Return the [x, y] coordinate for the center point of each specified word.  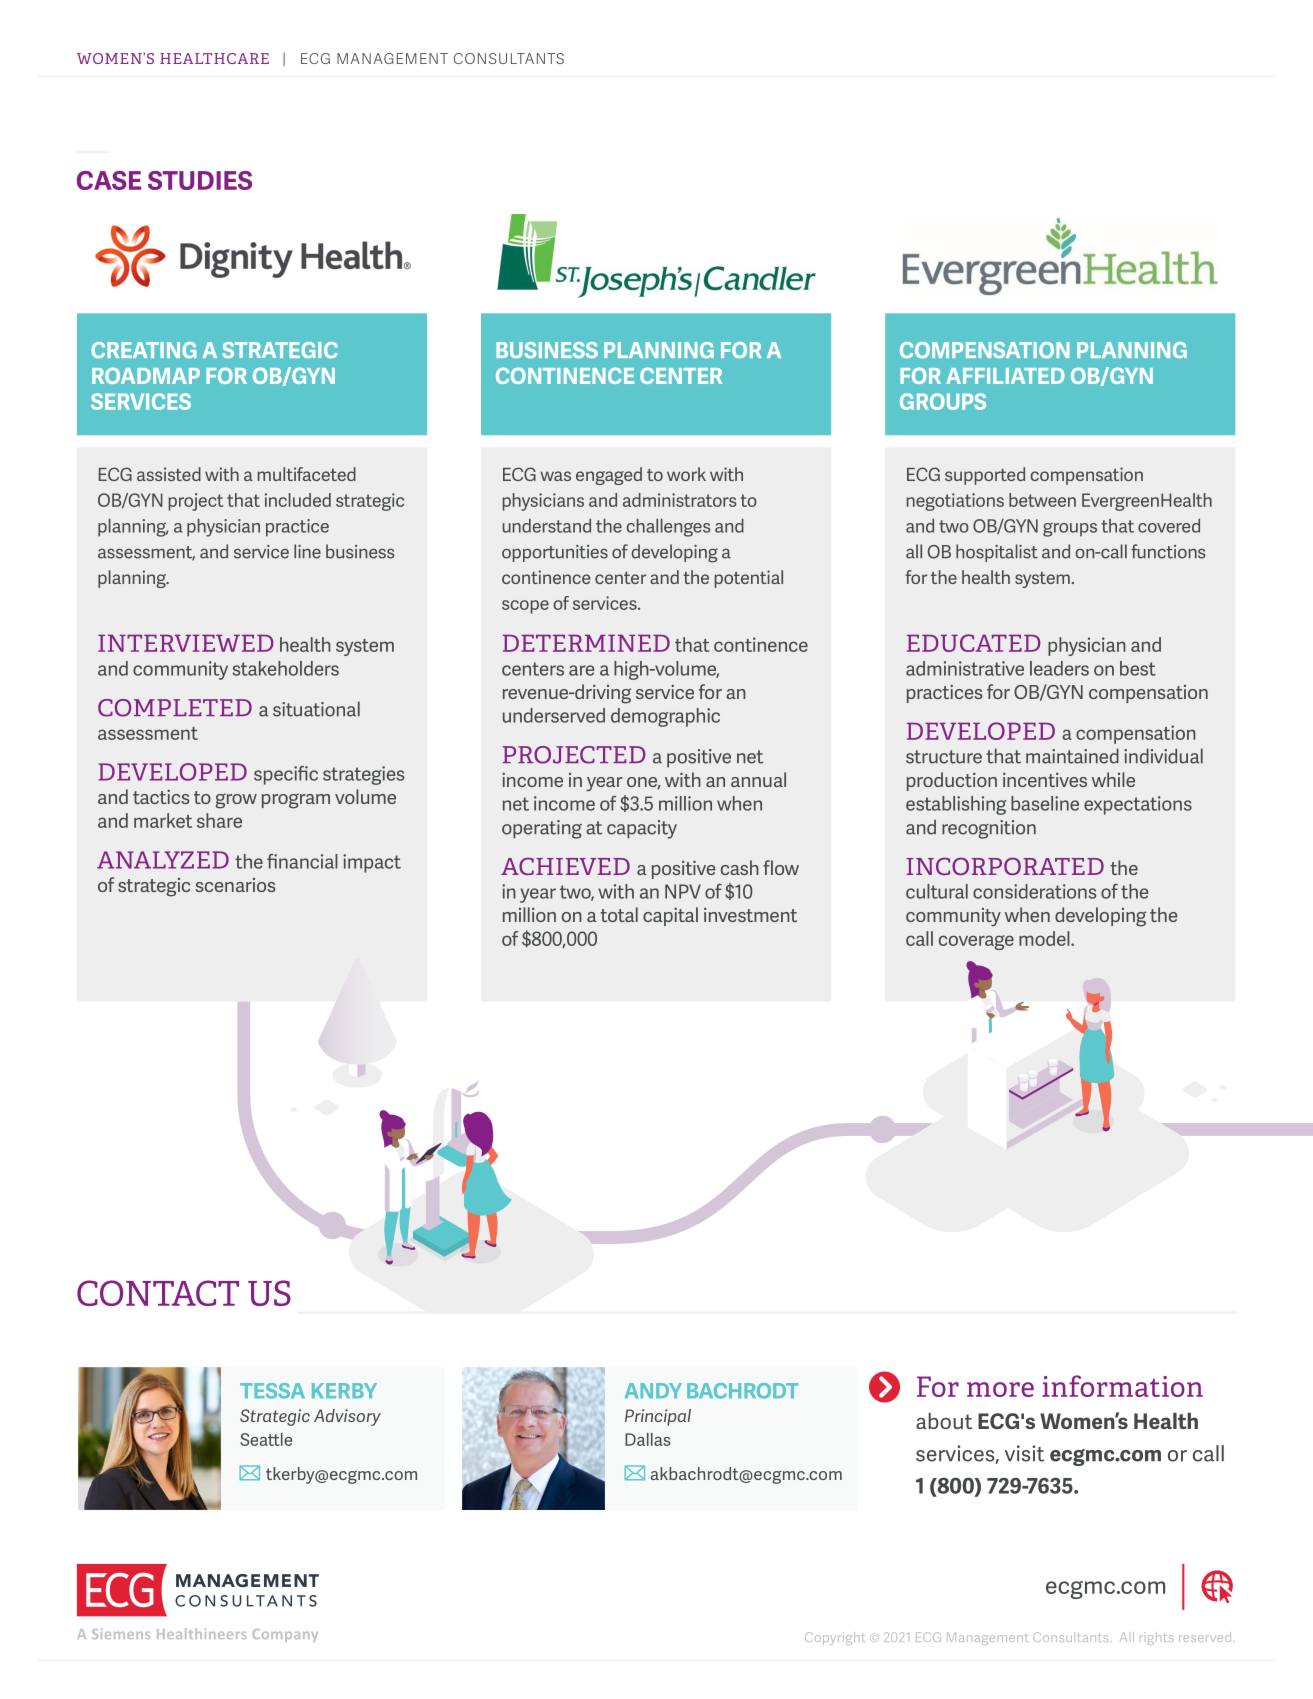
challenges [668, 528]
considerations [1034, 891]
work [686, 474]
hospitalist [997, 553]
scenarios [235, 885]
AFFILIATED [1005, 376]
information [1122, 1386]
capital [670, 916]
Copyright [835, 1638]
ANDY [653, 1390]
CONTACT [158, 1293]
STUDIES [200, 180]
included [298, 500]
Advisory [347, 1417]
